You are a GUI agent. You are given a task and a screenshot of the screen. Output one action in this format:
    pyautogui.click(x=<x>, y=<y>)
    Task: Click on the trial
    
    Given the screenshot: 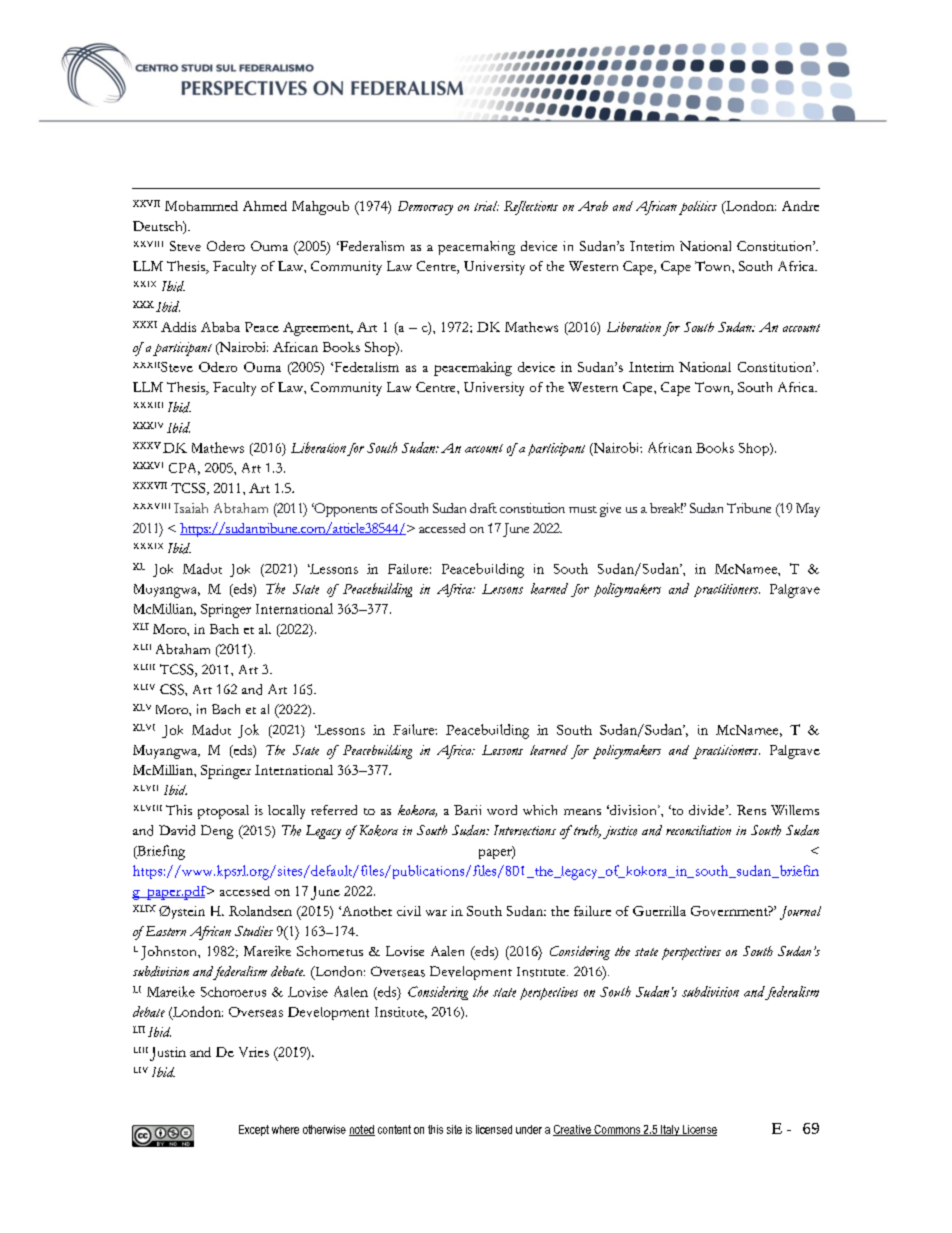 What is the action you would take?
    pyautogui.click(x=486, y=206)
